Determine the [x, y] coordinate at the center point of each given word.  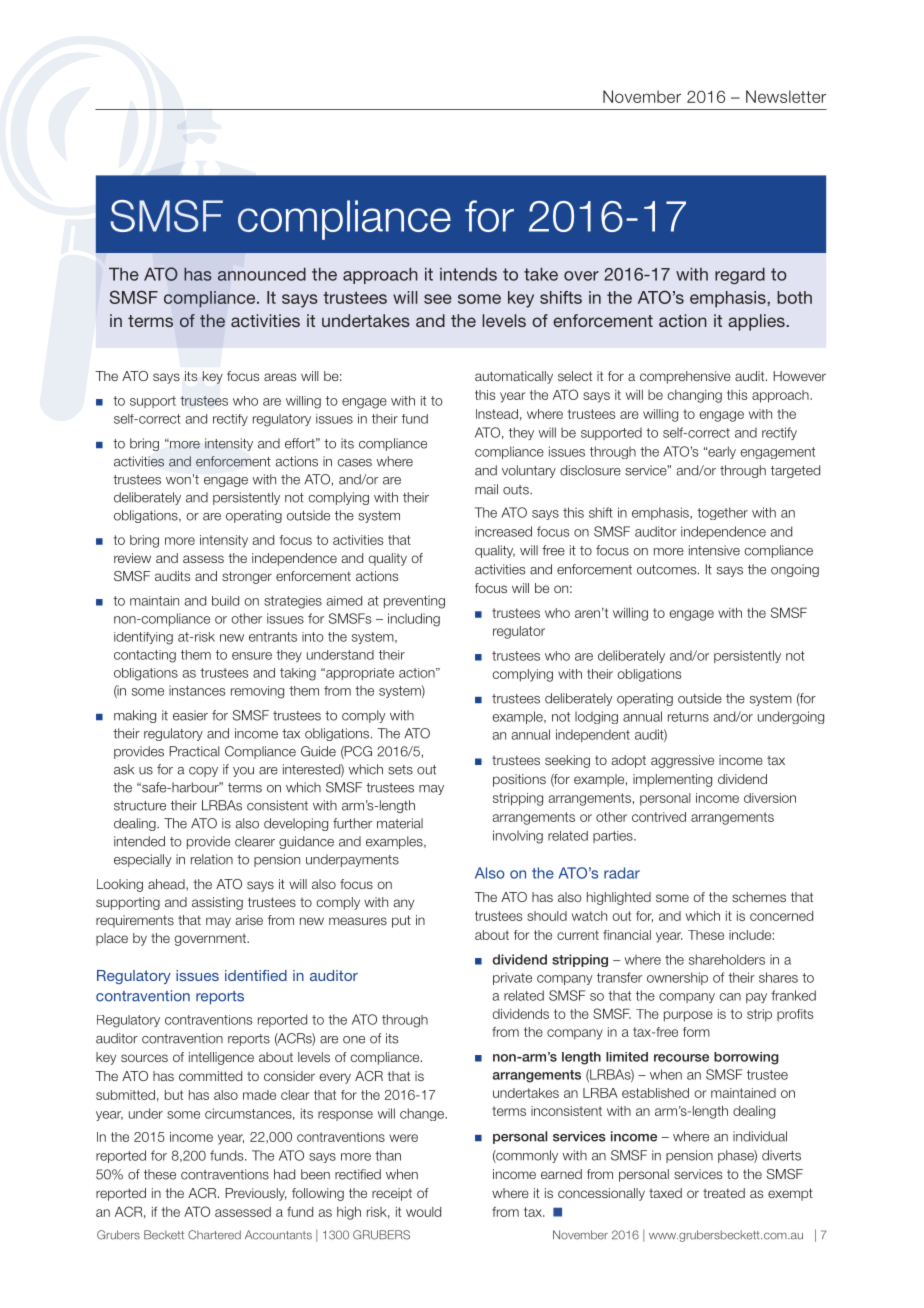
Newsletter [786, 96]
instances [197, 690]
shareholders [727, 959]
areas [280, 377]
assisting [217, 903]
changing [694, 396]
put [401, 921]
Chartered [214, 1235]
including [414, 620]
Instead [497, 414]
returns [688, 717]
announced [262, 274]
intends [468, 274]
